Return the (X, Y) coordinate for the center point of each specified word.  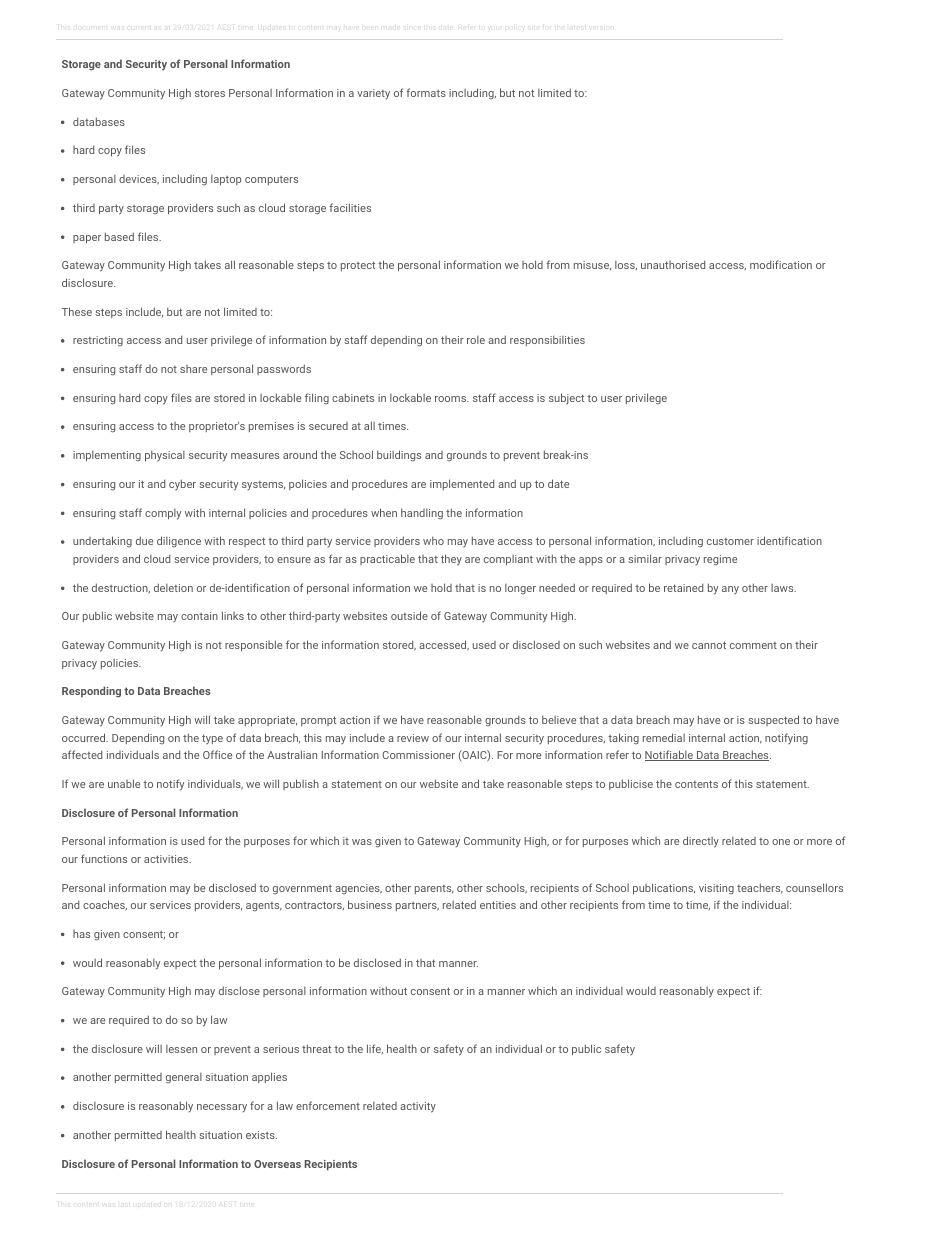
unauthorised (673, 264)
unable (124, 783)
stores (210, 93)
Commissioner (418, 755)
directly (701, 842)
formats (426, 92)
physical (165, 455)
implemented (462, 484)
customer (730, 541)
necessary (222, 1108)
